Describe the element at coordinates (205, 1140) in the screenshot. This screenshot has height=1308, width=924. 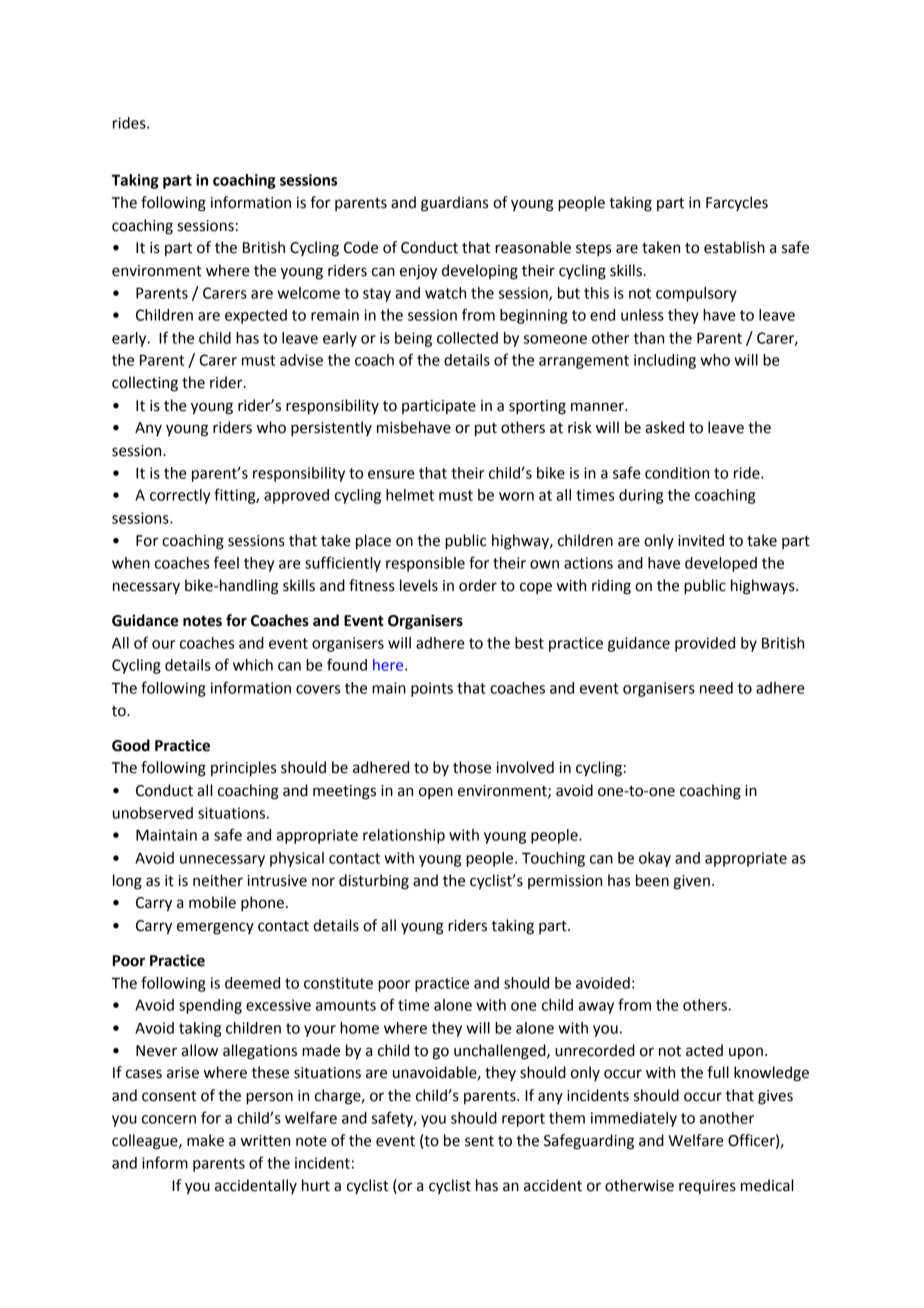
I see `make` at that location.
